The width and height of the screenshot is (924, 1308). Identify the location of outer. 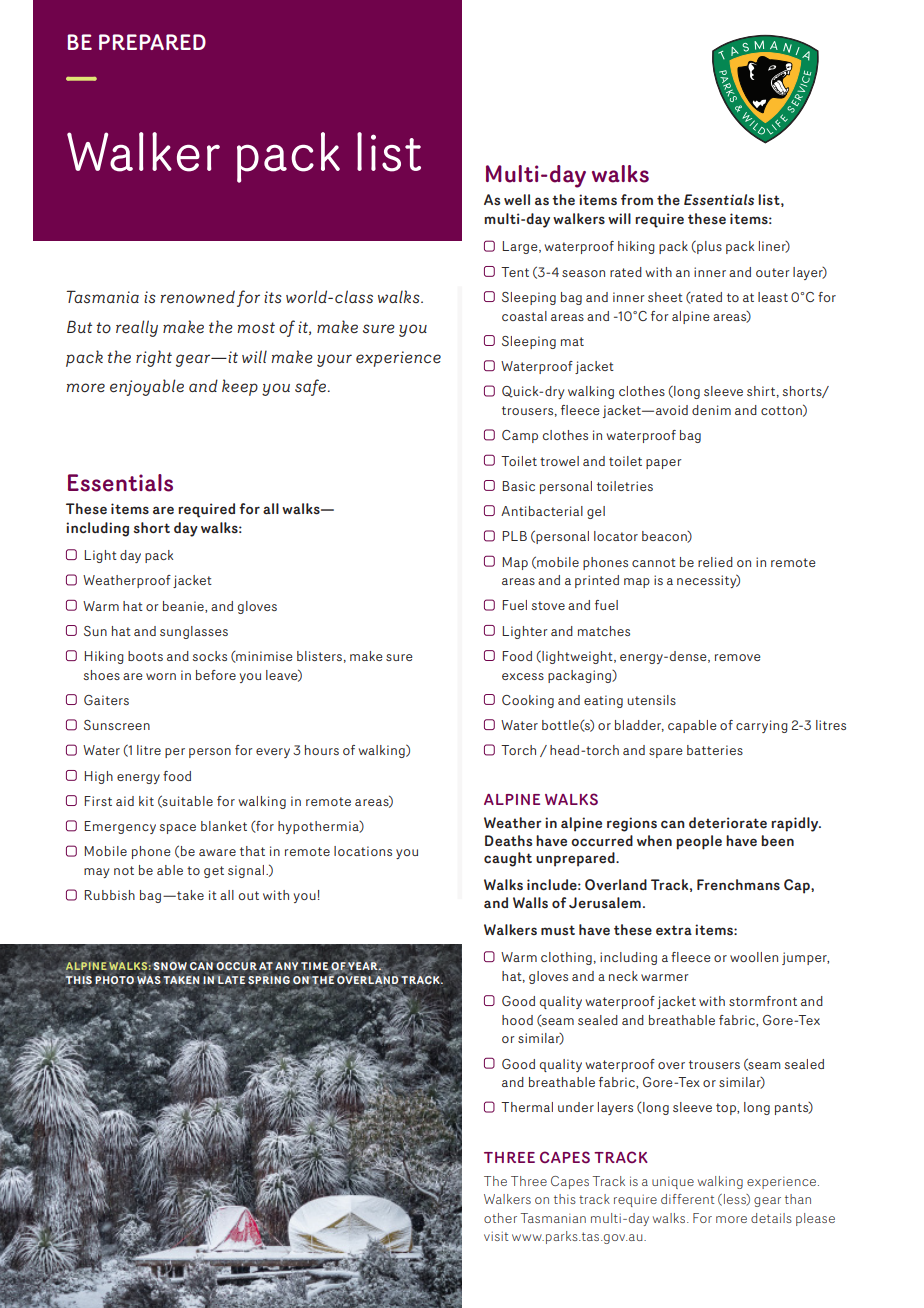
(773, 272).
